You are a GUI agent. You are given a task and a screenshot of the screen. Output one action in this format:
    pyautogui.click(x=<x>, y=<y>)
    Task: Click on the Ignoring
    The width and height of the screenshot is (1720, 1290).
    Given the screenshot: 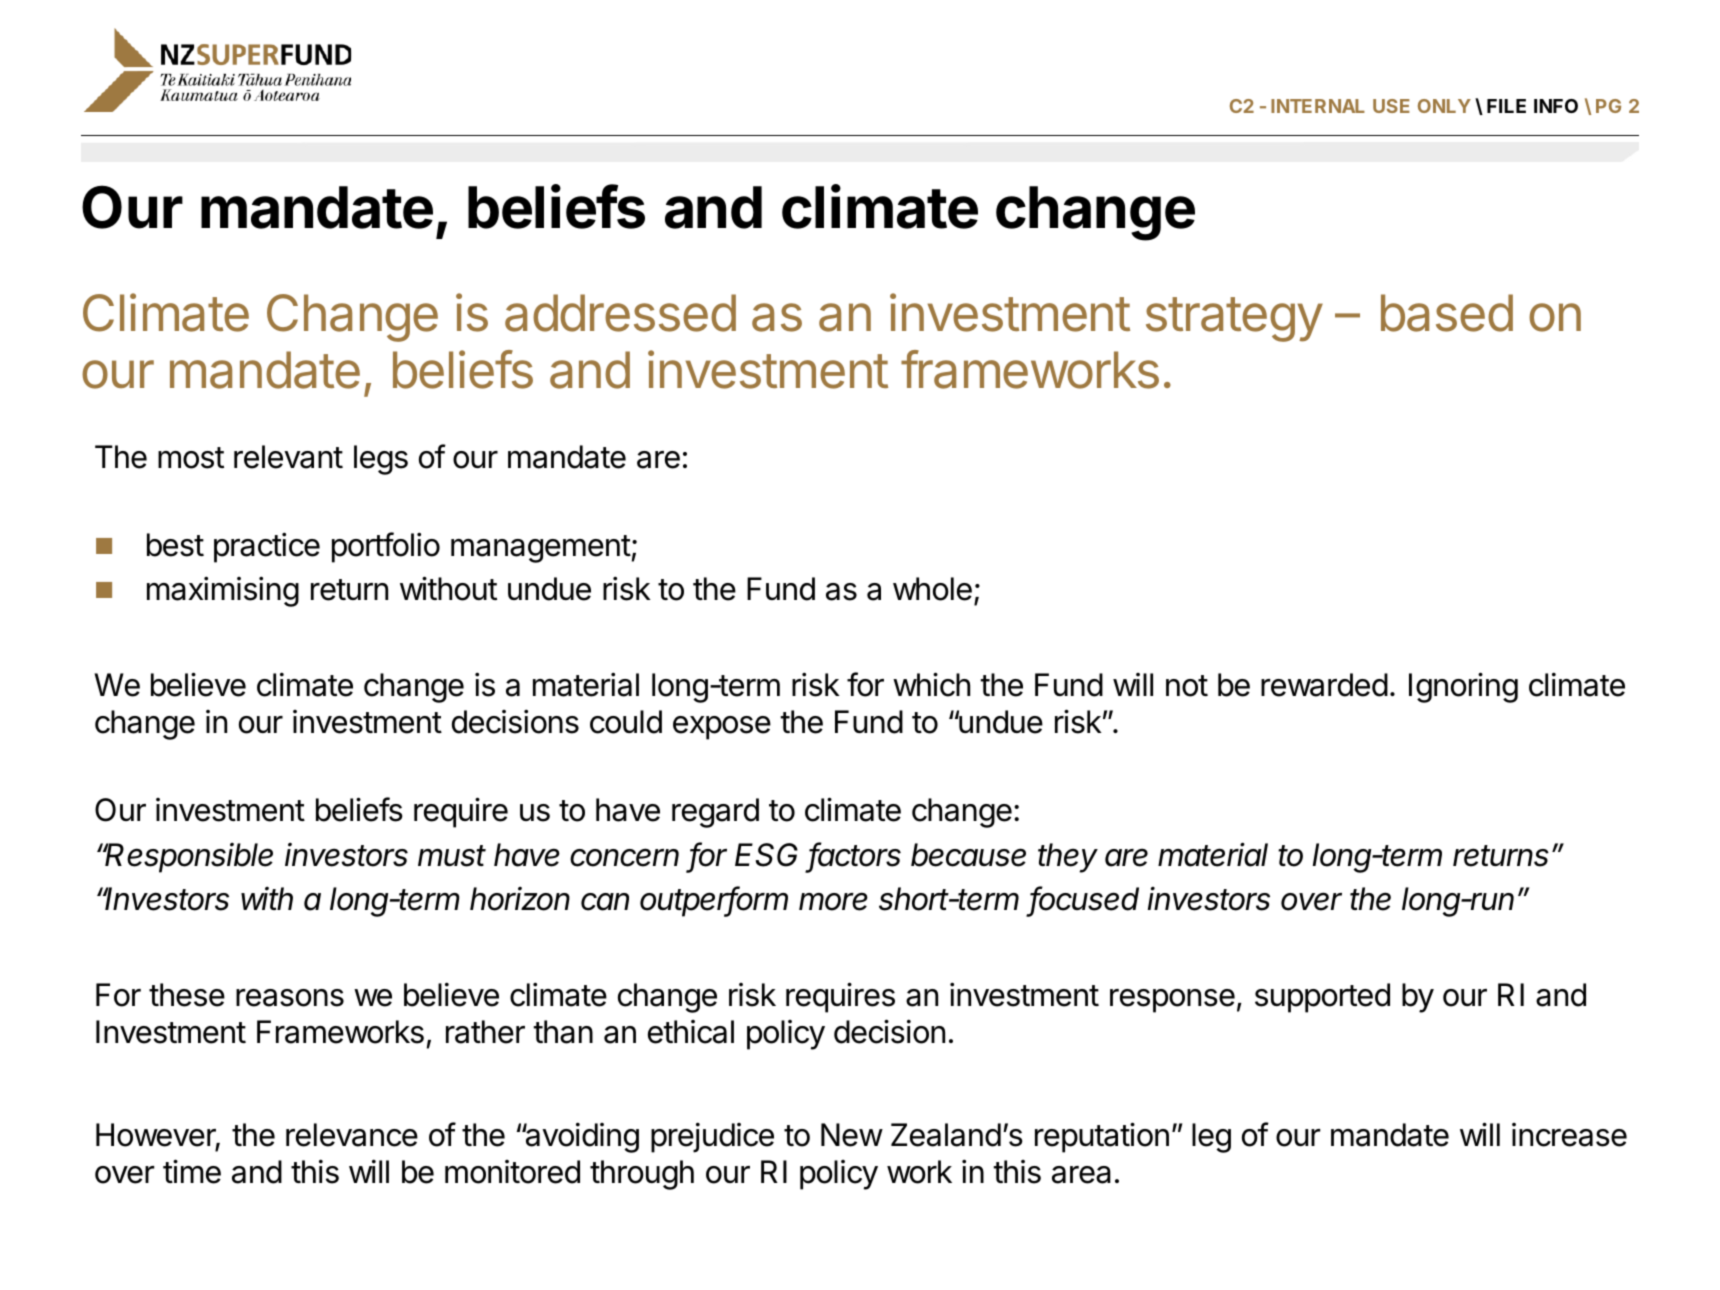 What is the action you would take?
    pyautogui.click(x=1463, y=687)
